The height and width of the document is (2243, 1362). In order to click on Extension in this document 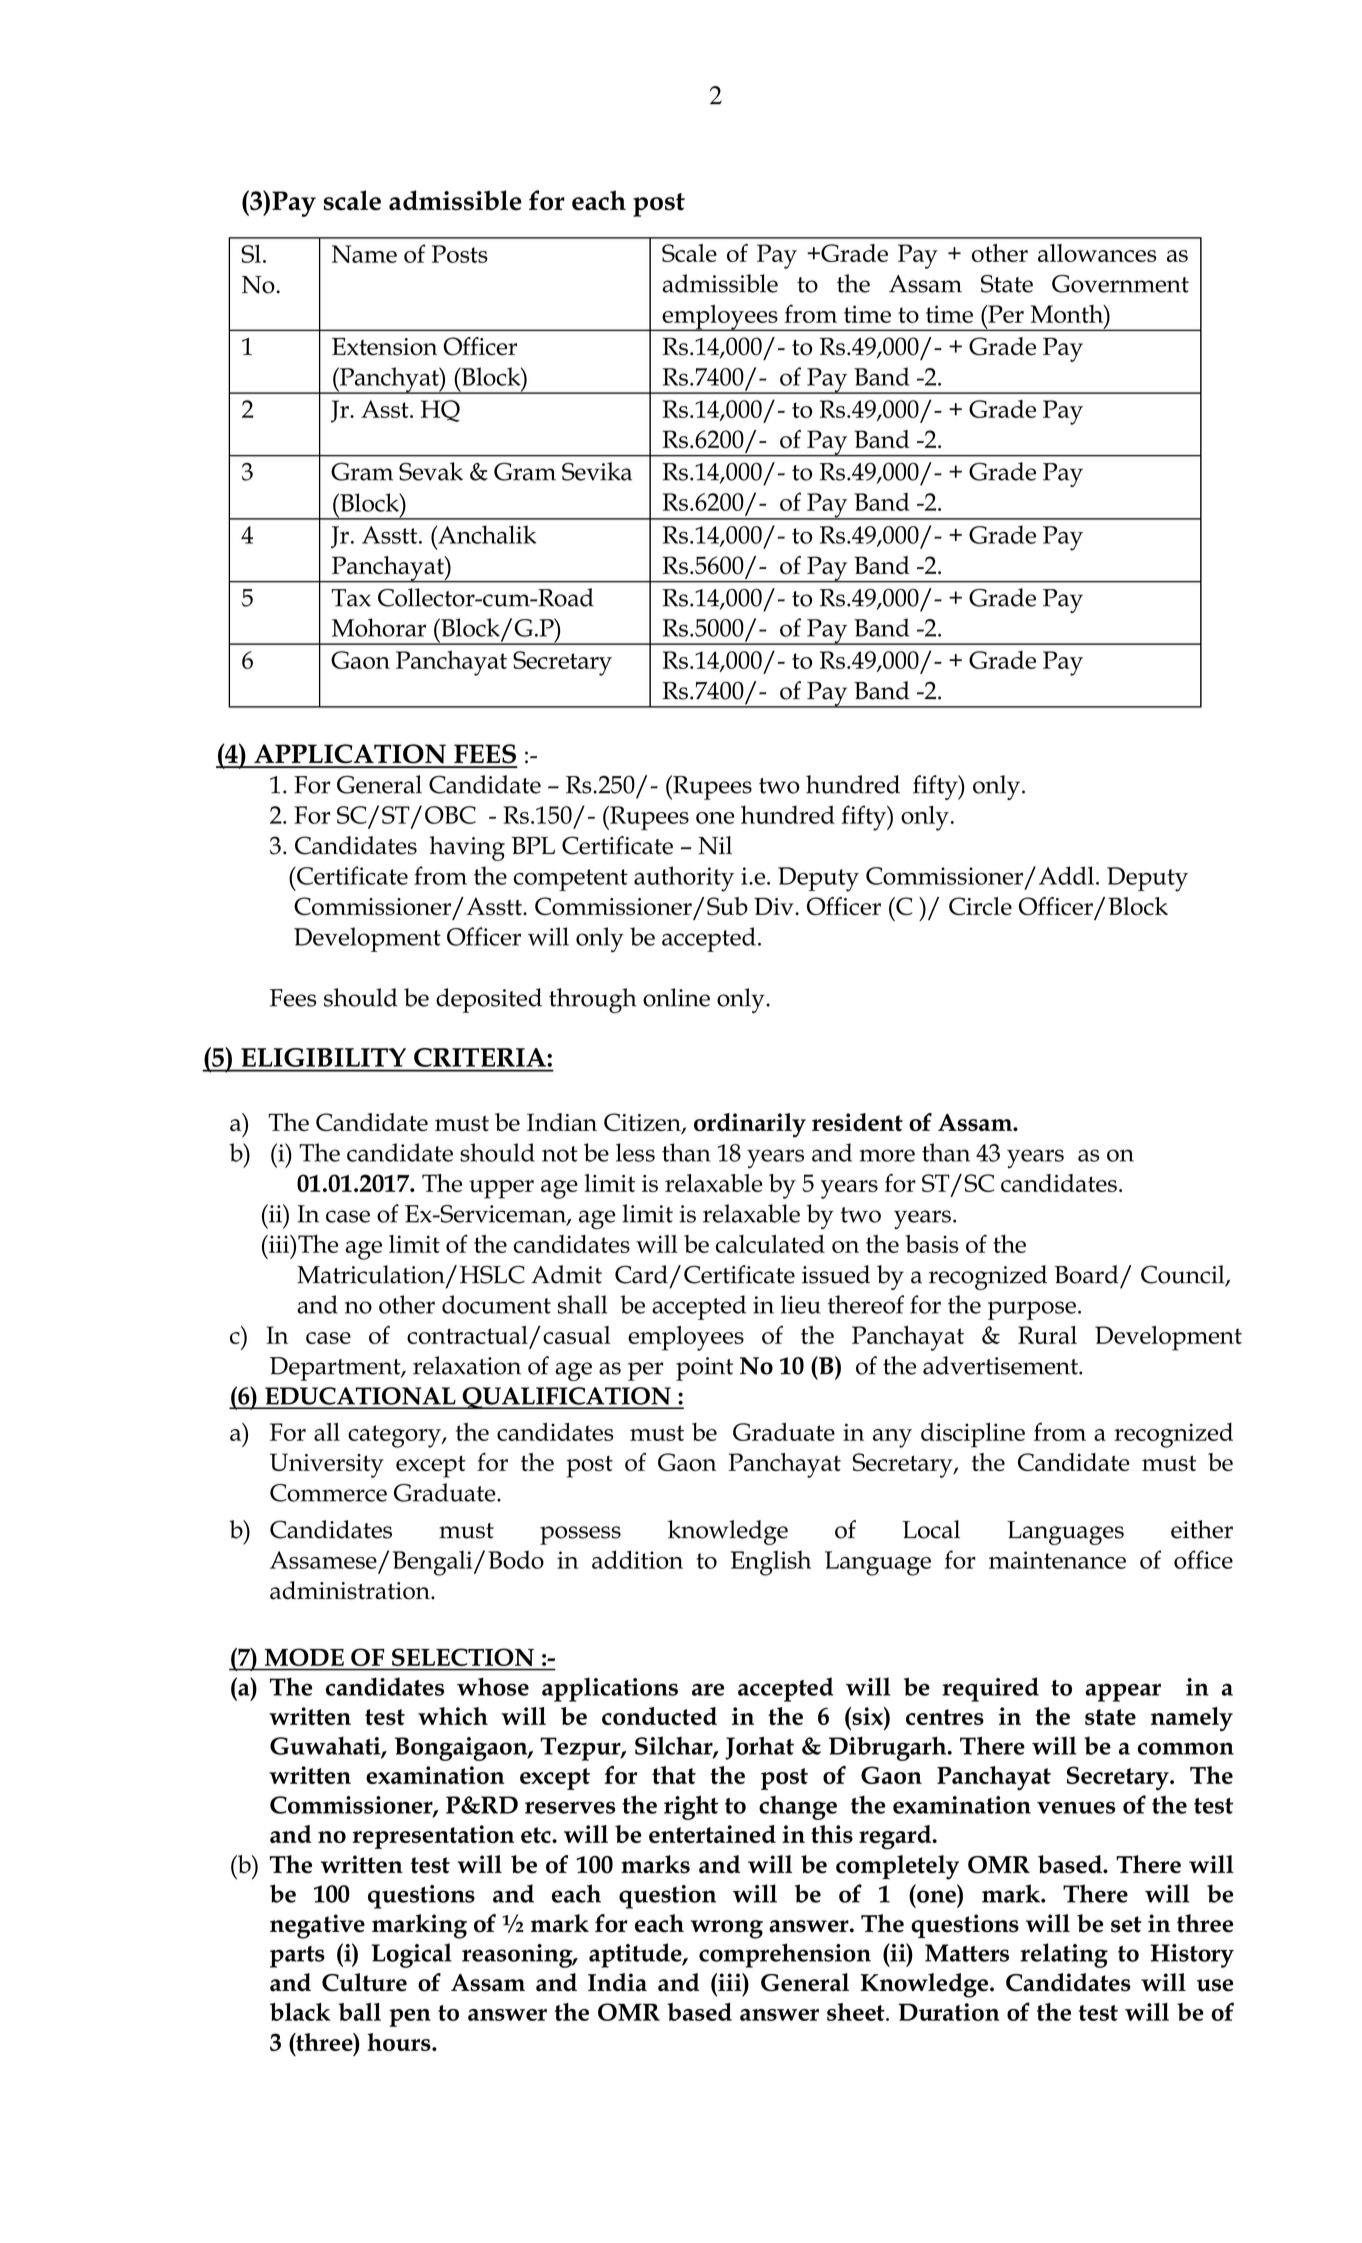, I will do `click(384, 347)`.
